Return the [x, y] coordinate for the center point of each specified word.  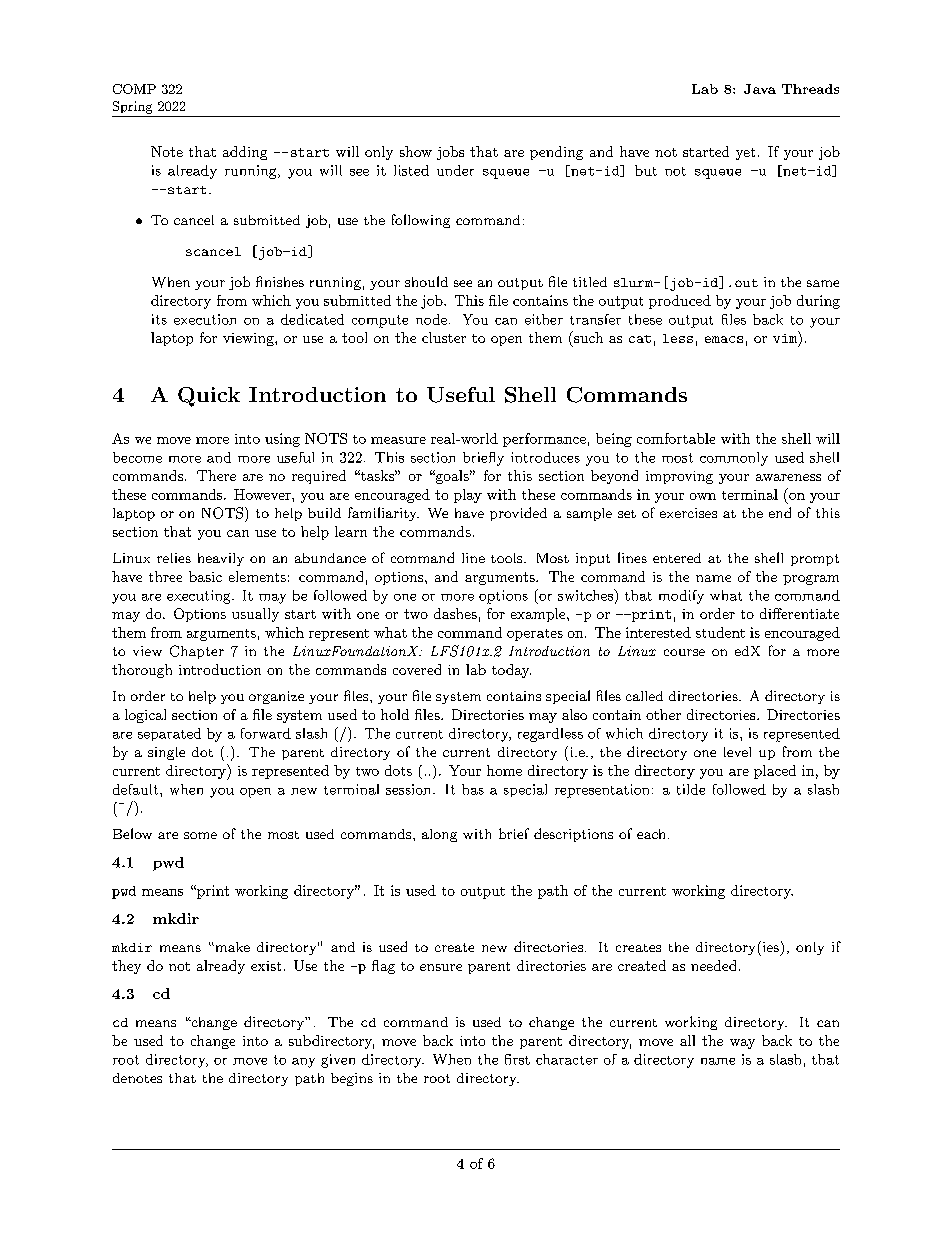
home [504, 770]
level [737, 752]
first [517, 1059]
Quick [209, 397]
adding [245, 153]
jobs [450, 153]
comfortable [676, 438]
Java [760, 89]
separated [169, 734]
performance [544, 440]
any [303, 1063]
